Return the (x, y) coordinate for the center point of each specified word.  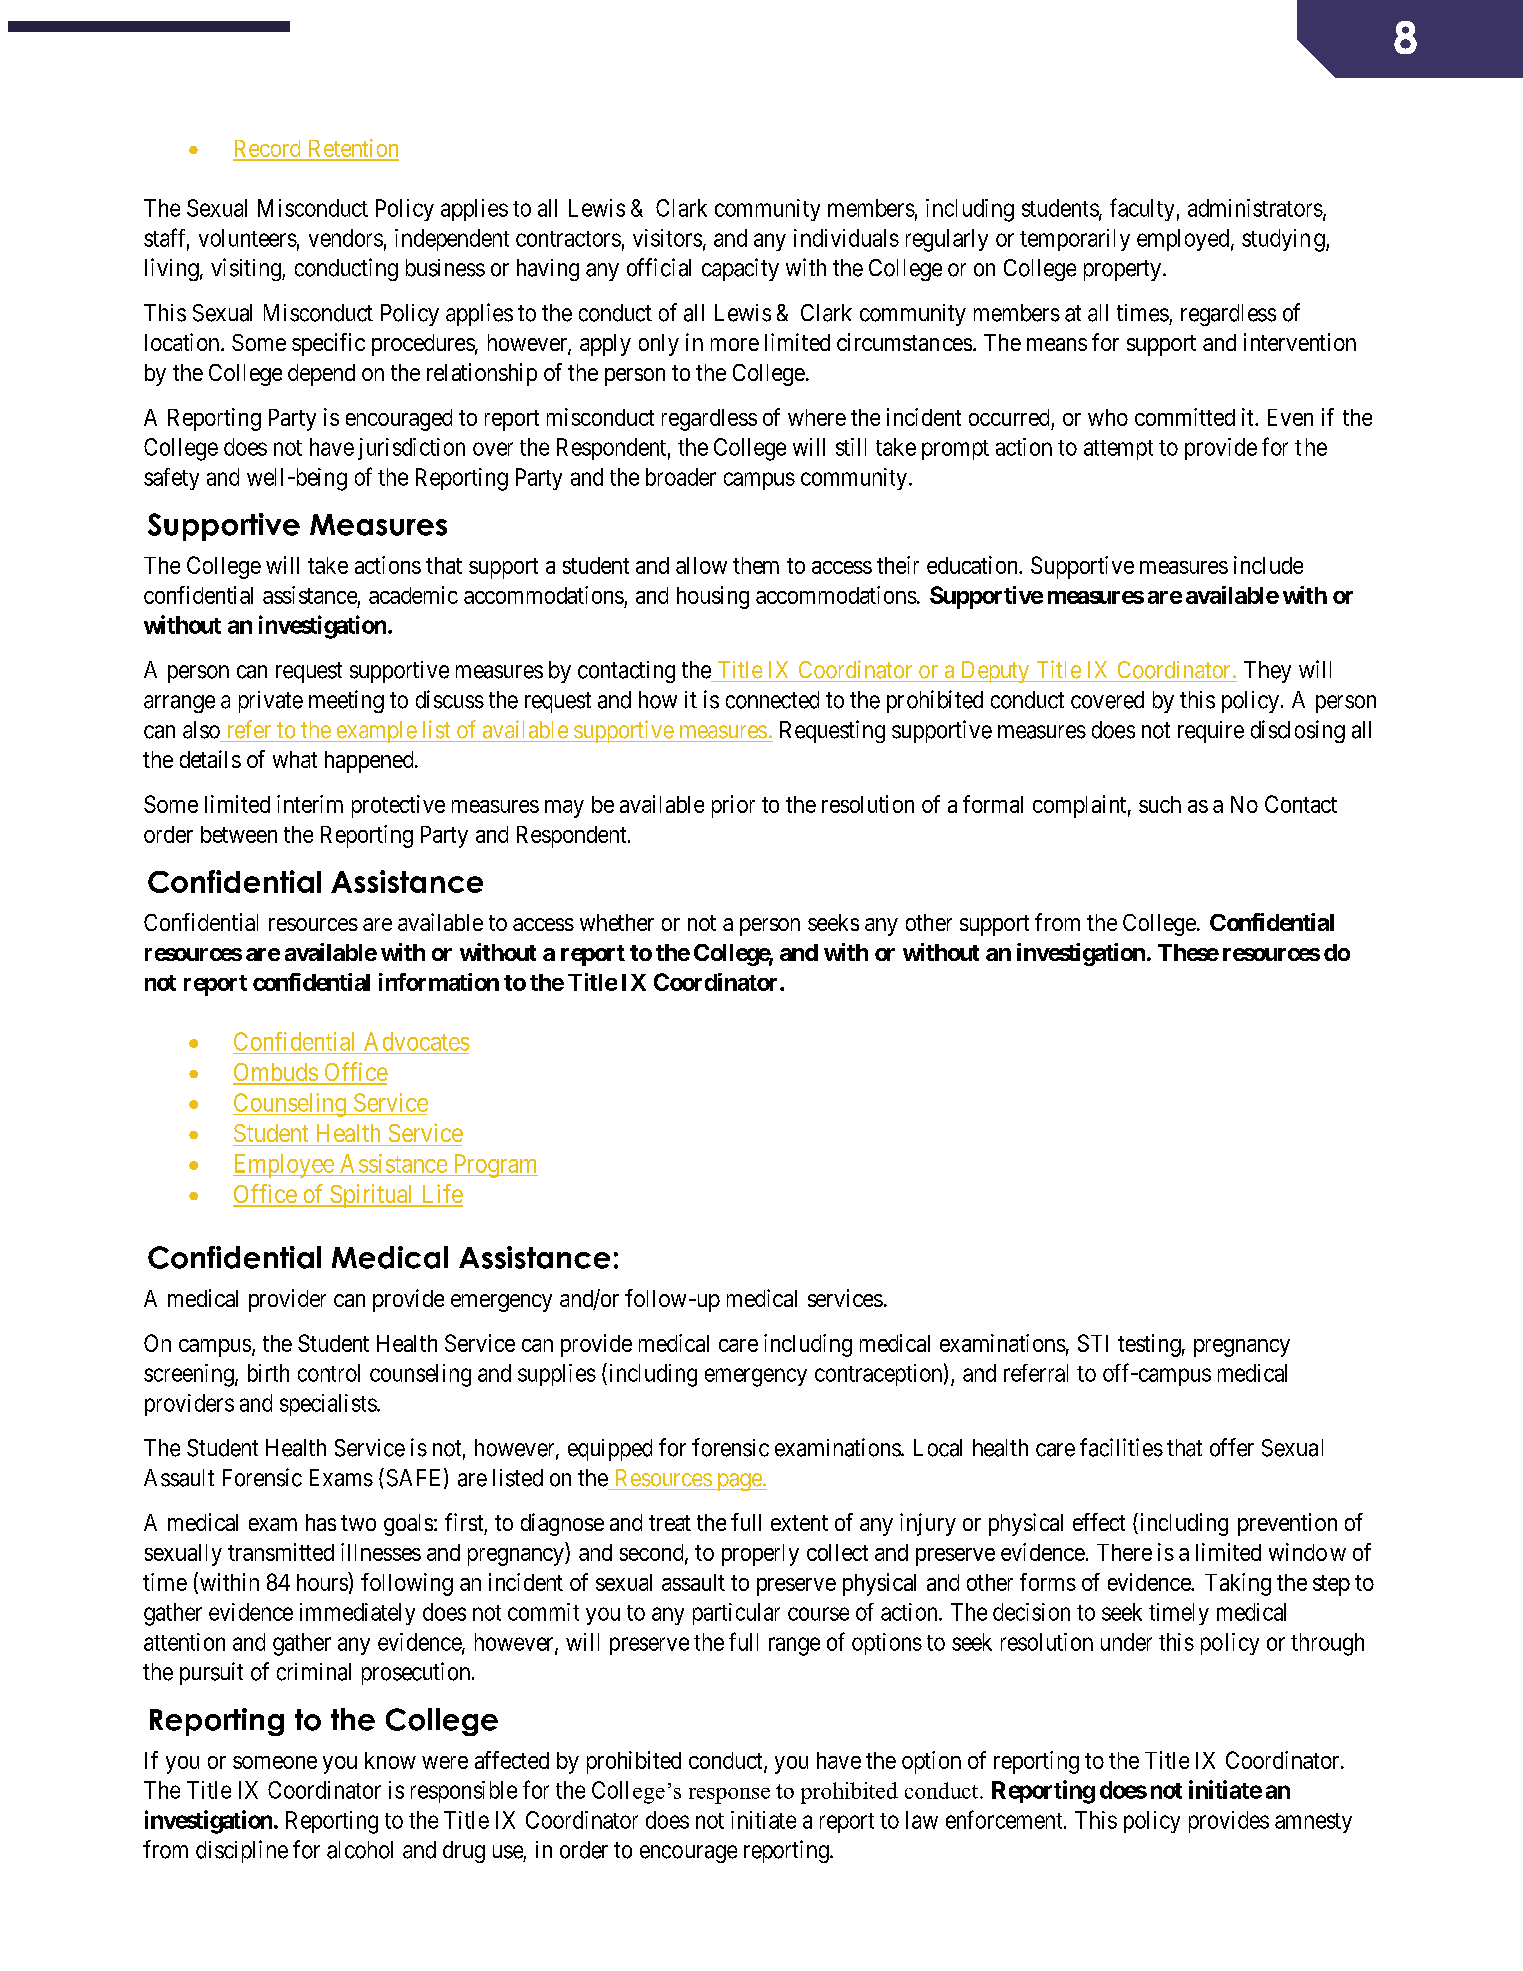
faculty (1142, 209)
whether (617, 922)
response (729, 1796)
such (1160, 804)
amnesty (1313, 1823)
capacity (740, 269)
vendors (346, 238)
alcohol (360, 1850)
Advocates (417, 1041)
